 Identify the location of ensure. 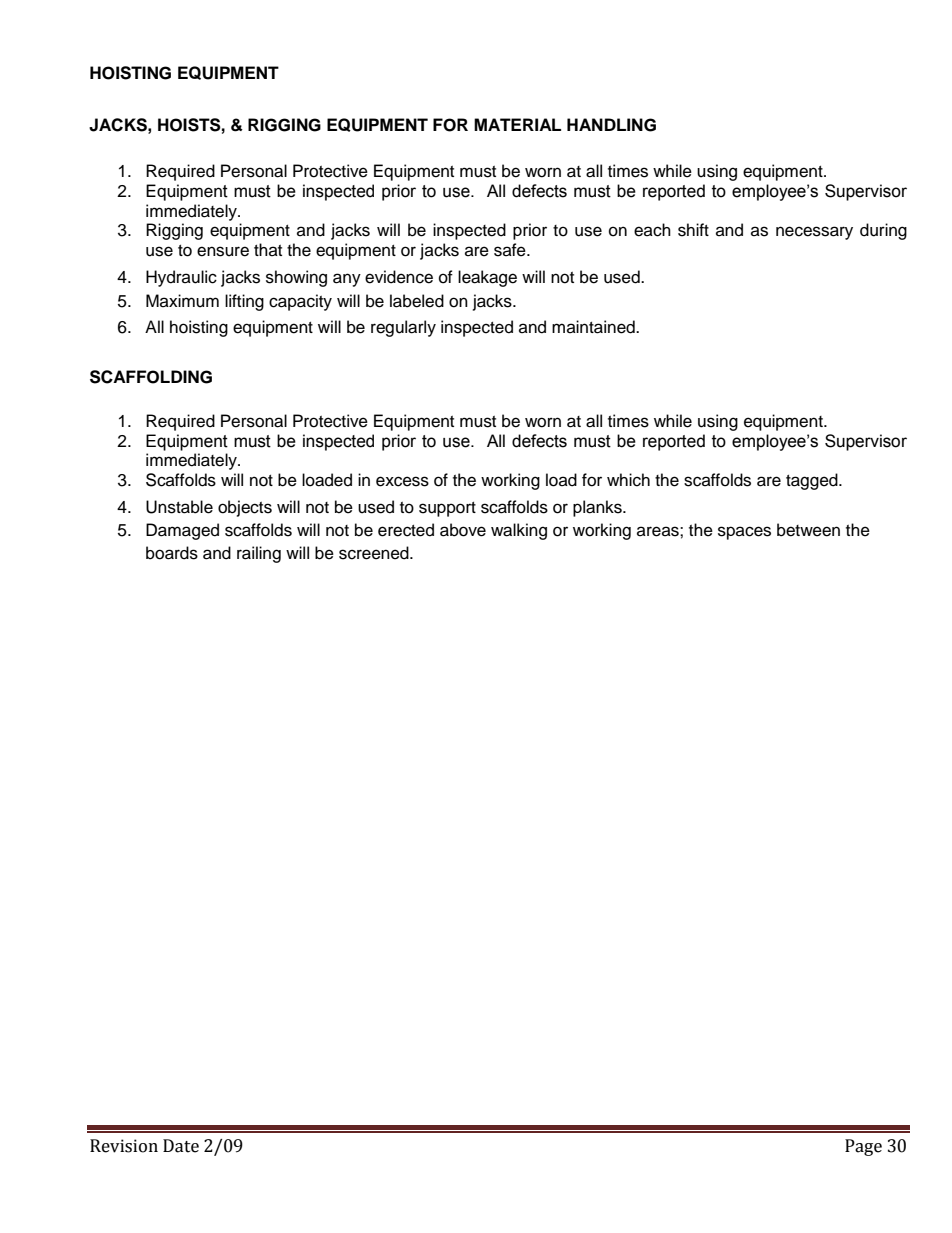
(223, 251).
